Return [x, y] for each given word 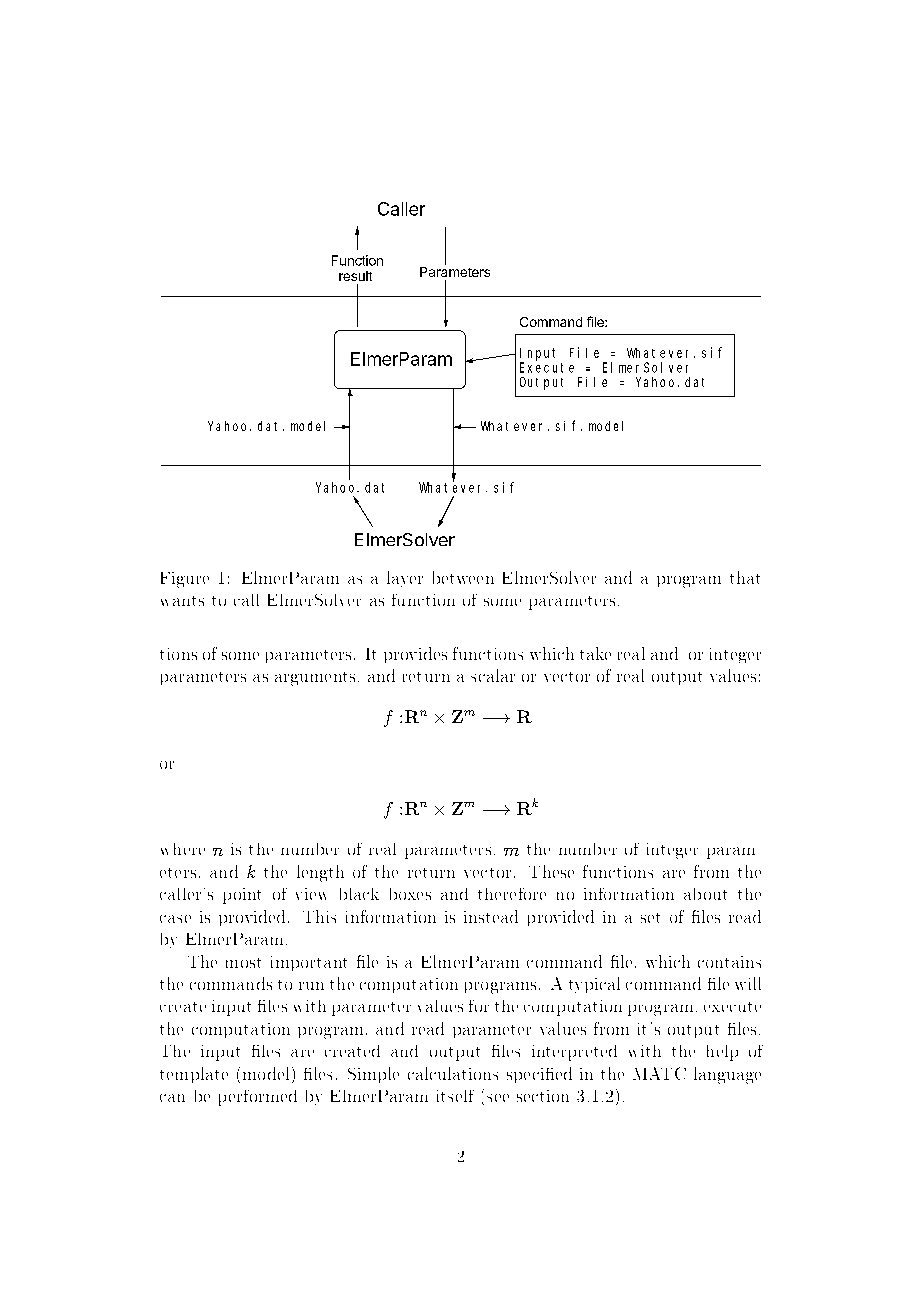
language [727, 1075]
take [595, 653]
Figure [185, 580]
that [745, 577]
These [551, 871]
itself [455, 1096]
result [355, 276]
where [183, 849]
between [463, 577]
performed [258, 1098]
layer [405, 579]
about [705, 894]
